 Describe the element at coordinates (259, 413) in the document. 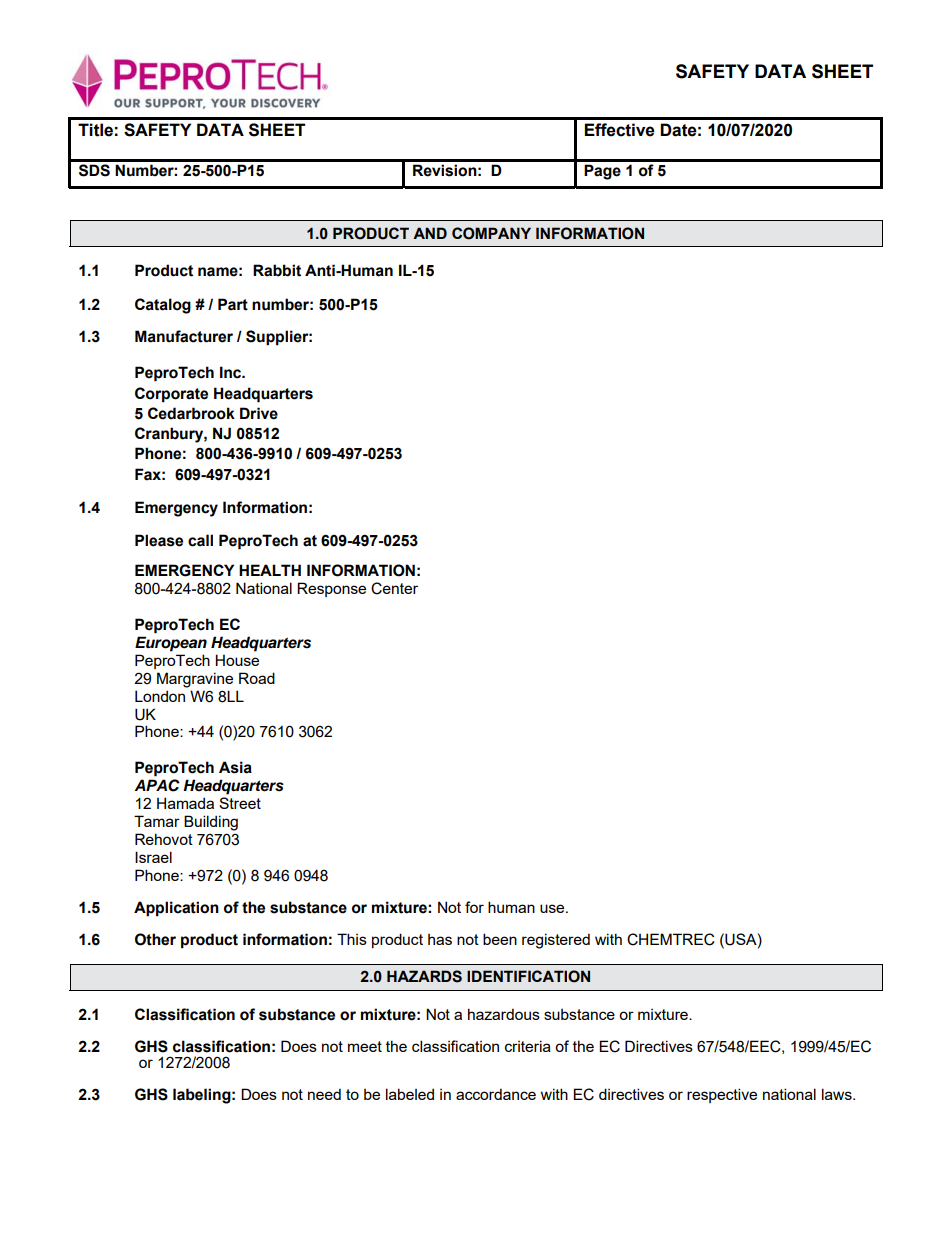

I see `Drive` at that location.
